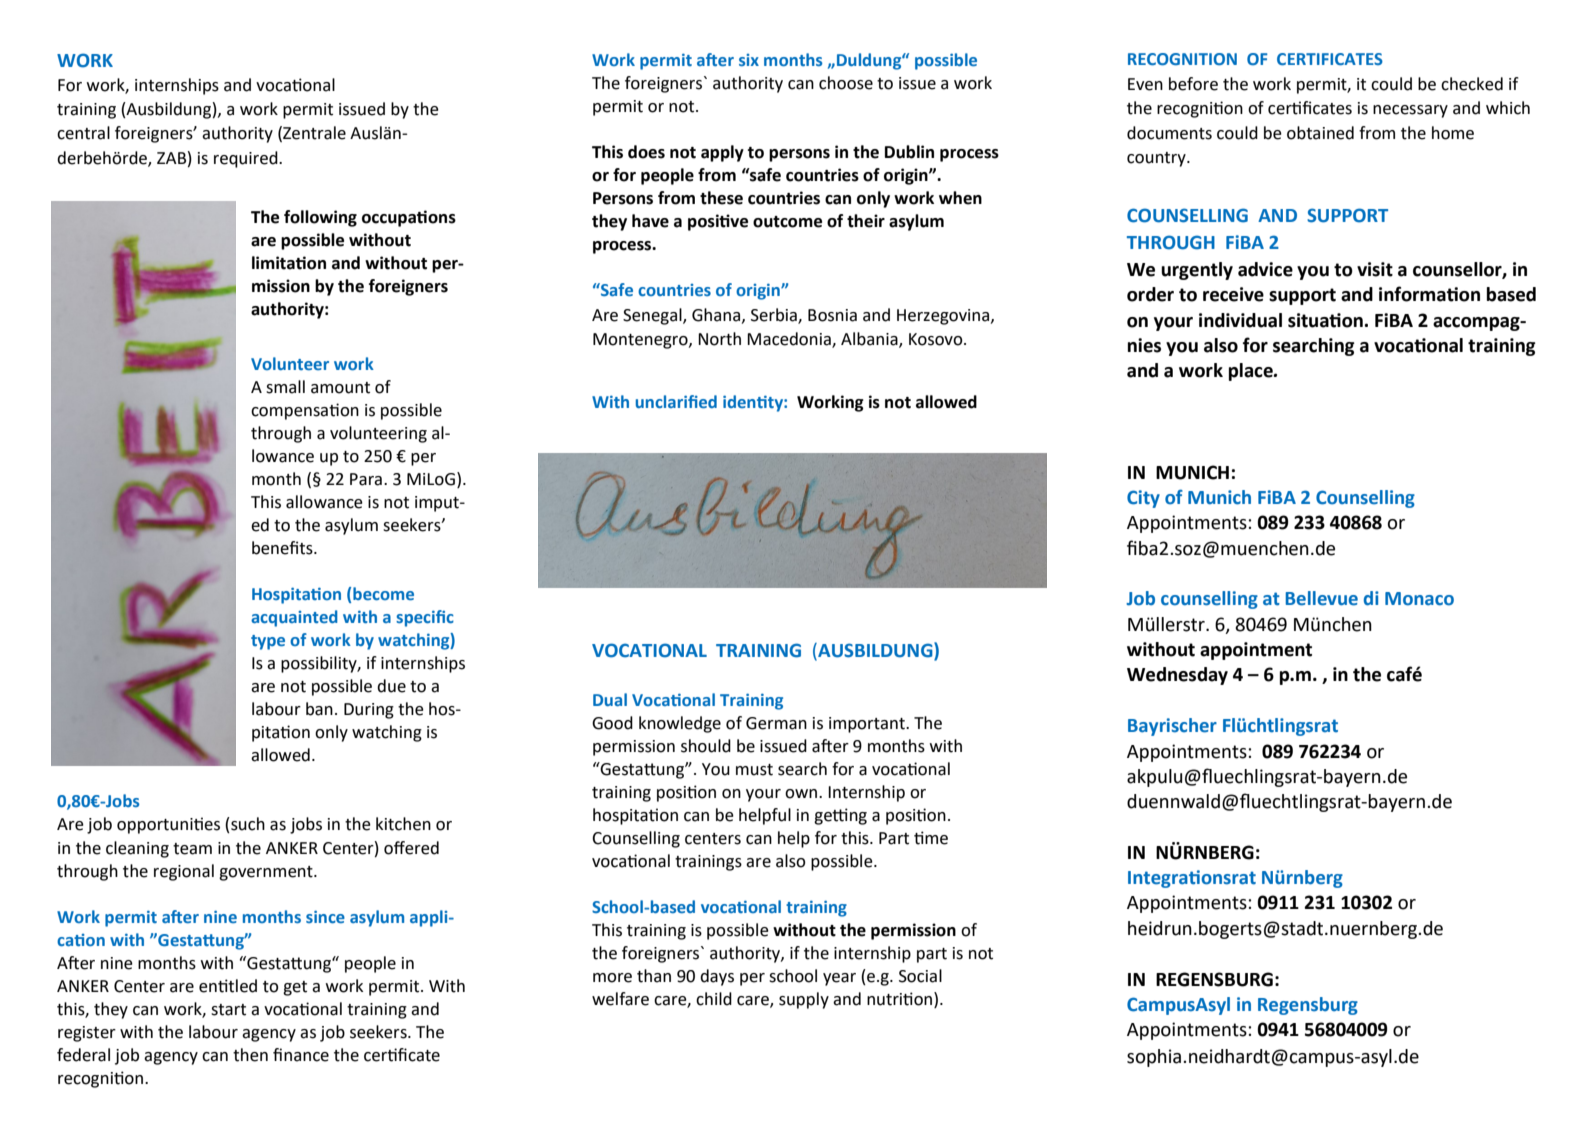  What do you see at coordinates (247, 159) in the page?
I see `required` at bounding box center [247, 159].
